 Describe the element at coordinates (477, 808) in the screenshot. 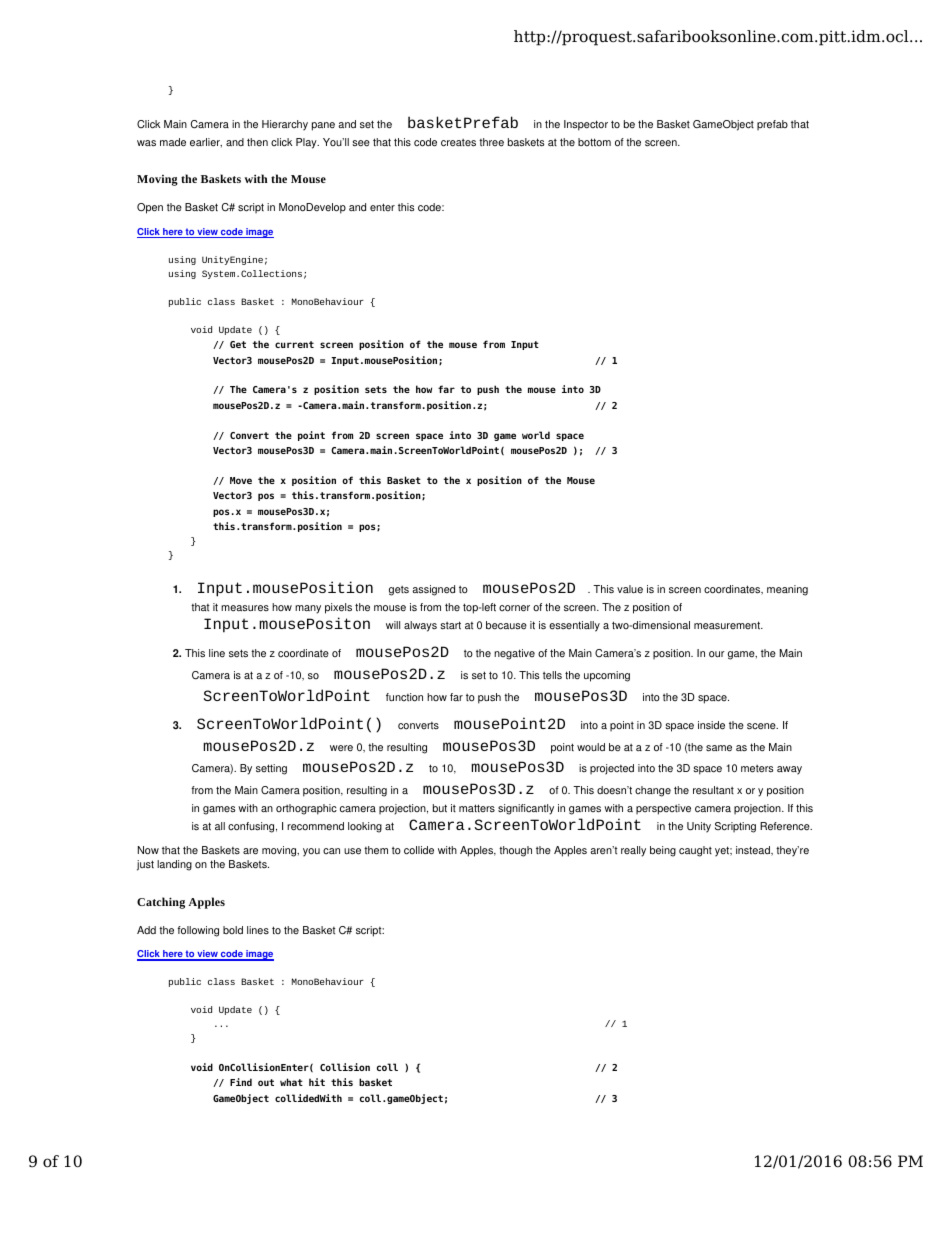

I see `matters` at that location.
